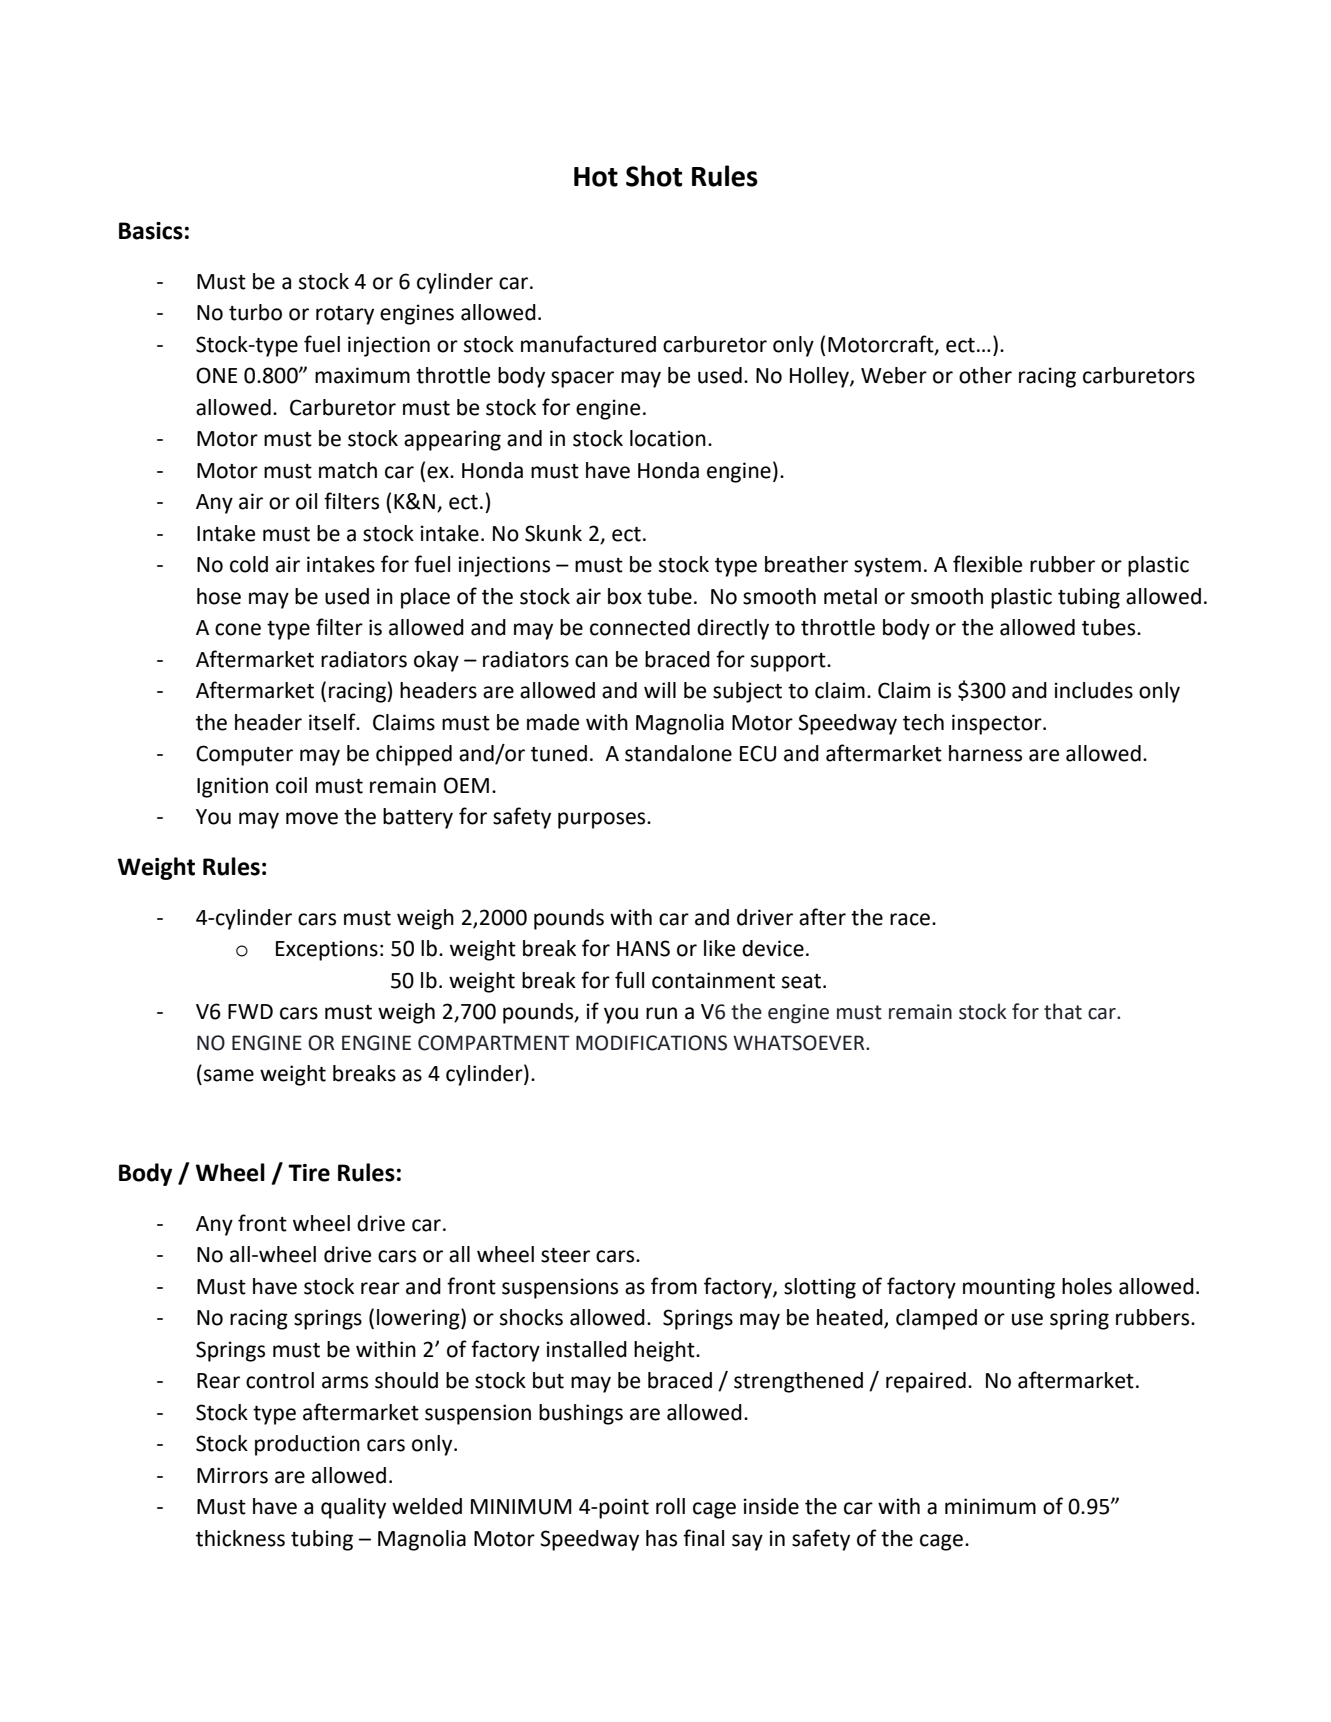  Describe the element at coordinates (654, 176) in the image. I see `Shot` at that location.
